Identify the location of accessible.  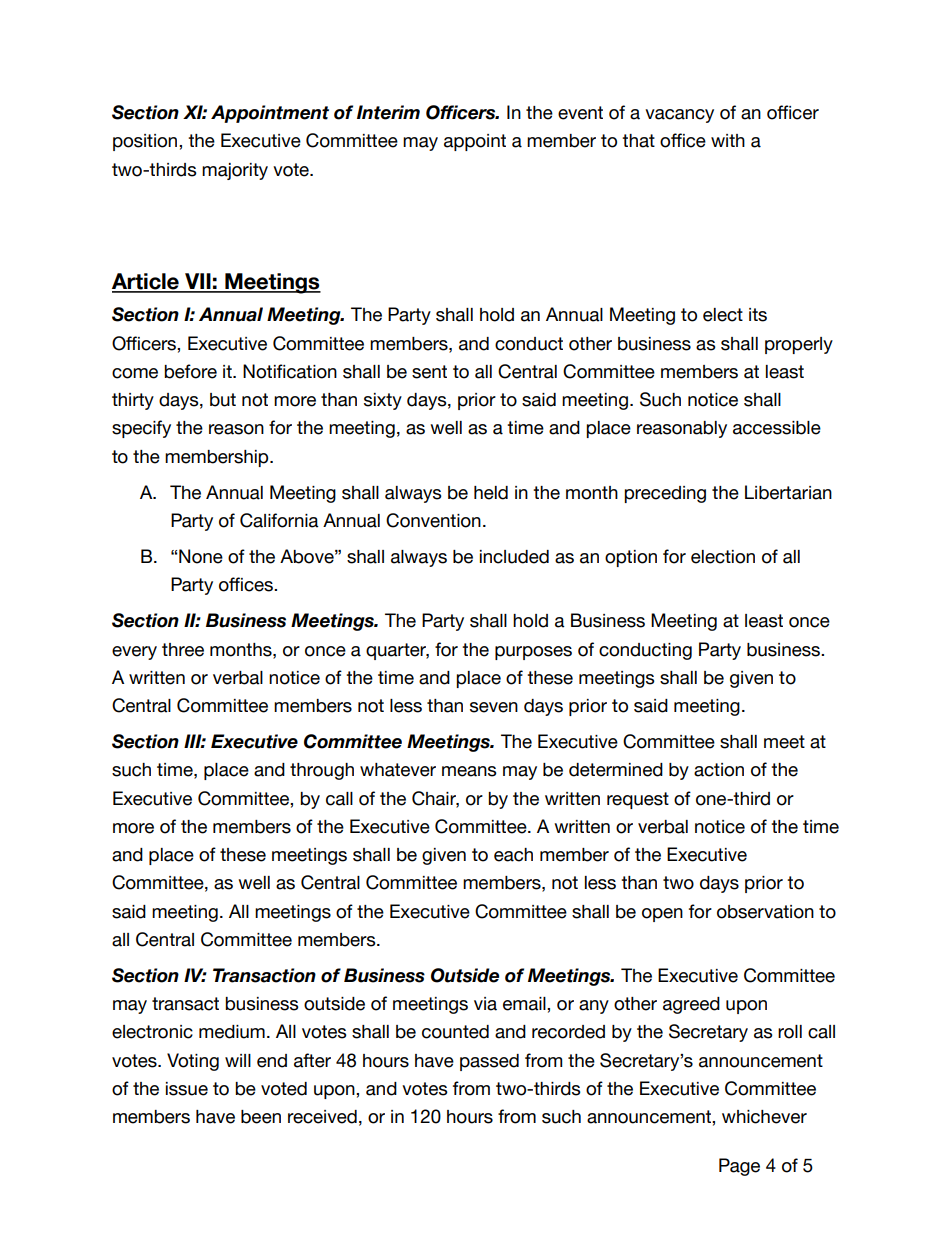
(777, 428).
